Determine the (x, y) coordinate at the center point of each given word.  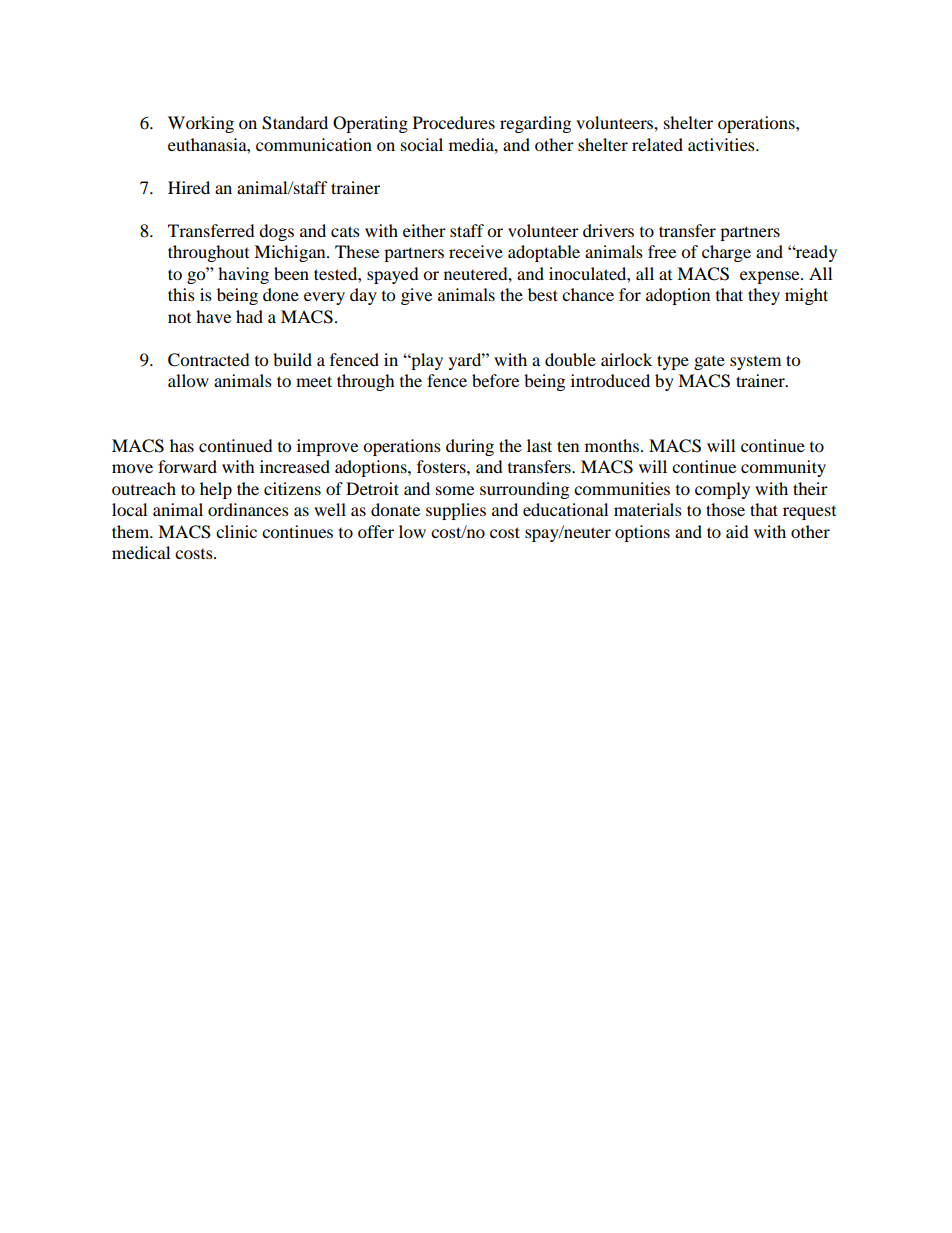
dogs (276, 232)
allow (188, 380)
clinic (236, 531)
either (424, 230)
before (495, 380)
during (470, 447)
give (416, 296)
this (181, 294)
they (764, 296)
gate (709, 363)
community (783, 468)
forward (187, 466)
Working (201, 124)
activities (722, 144)
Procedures (454, 122)
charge (726, 253)
